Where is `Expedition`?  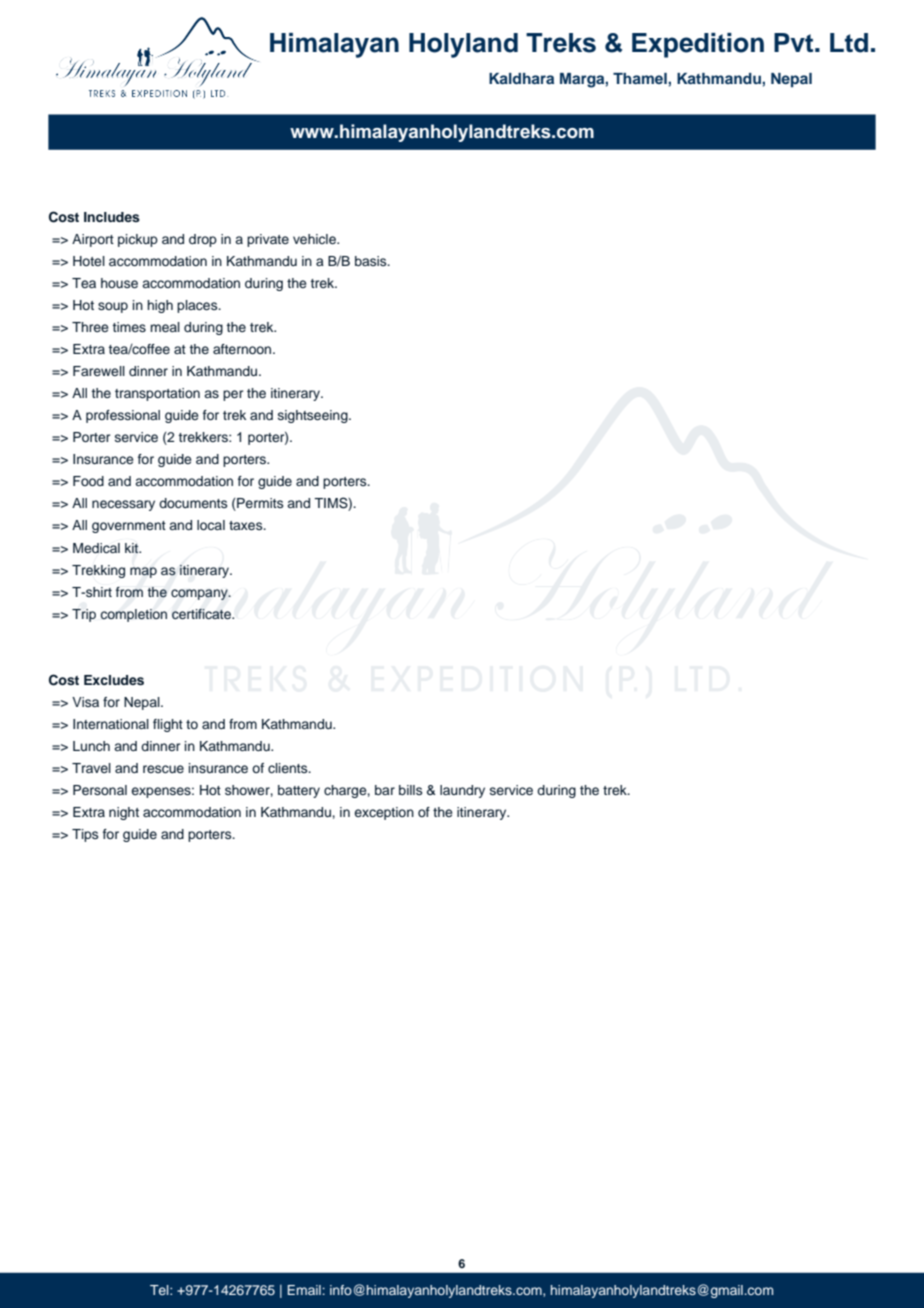 Expedition is located at coordinates (698, 45).
